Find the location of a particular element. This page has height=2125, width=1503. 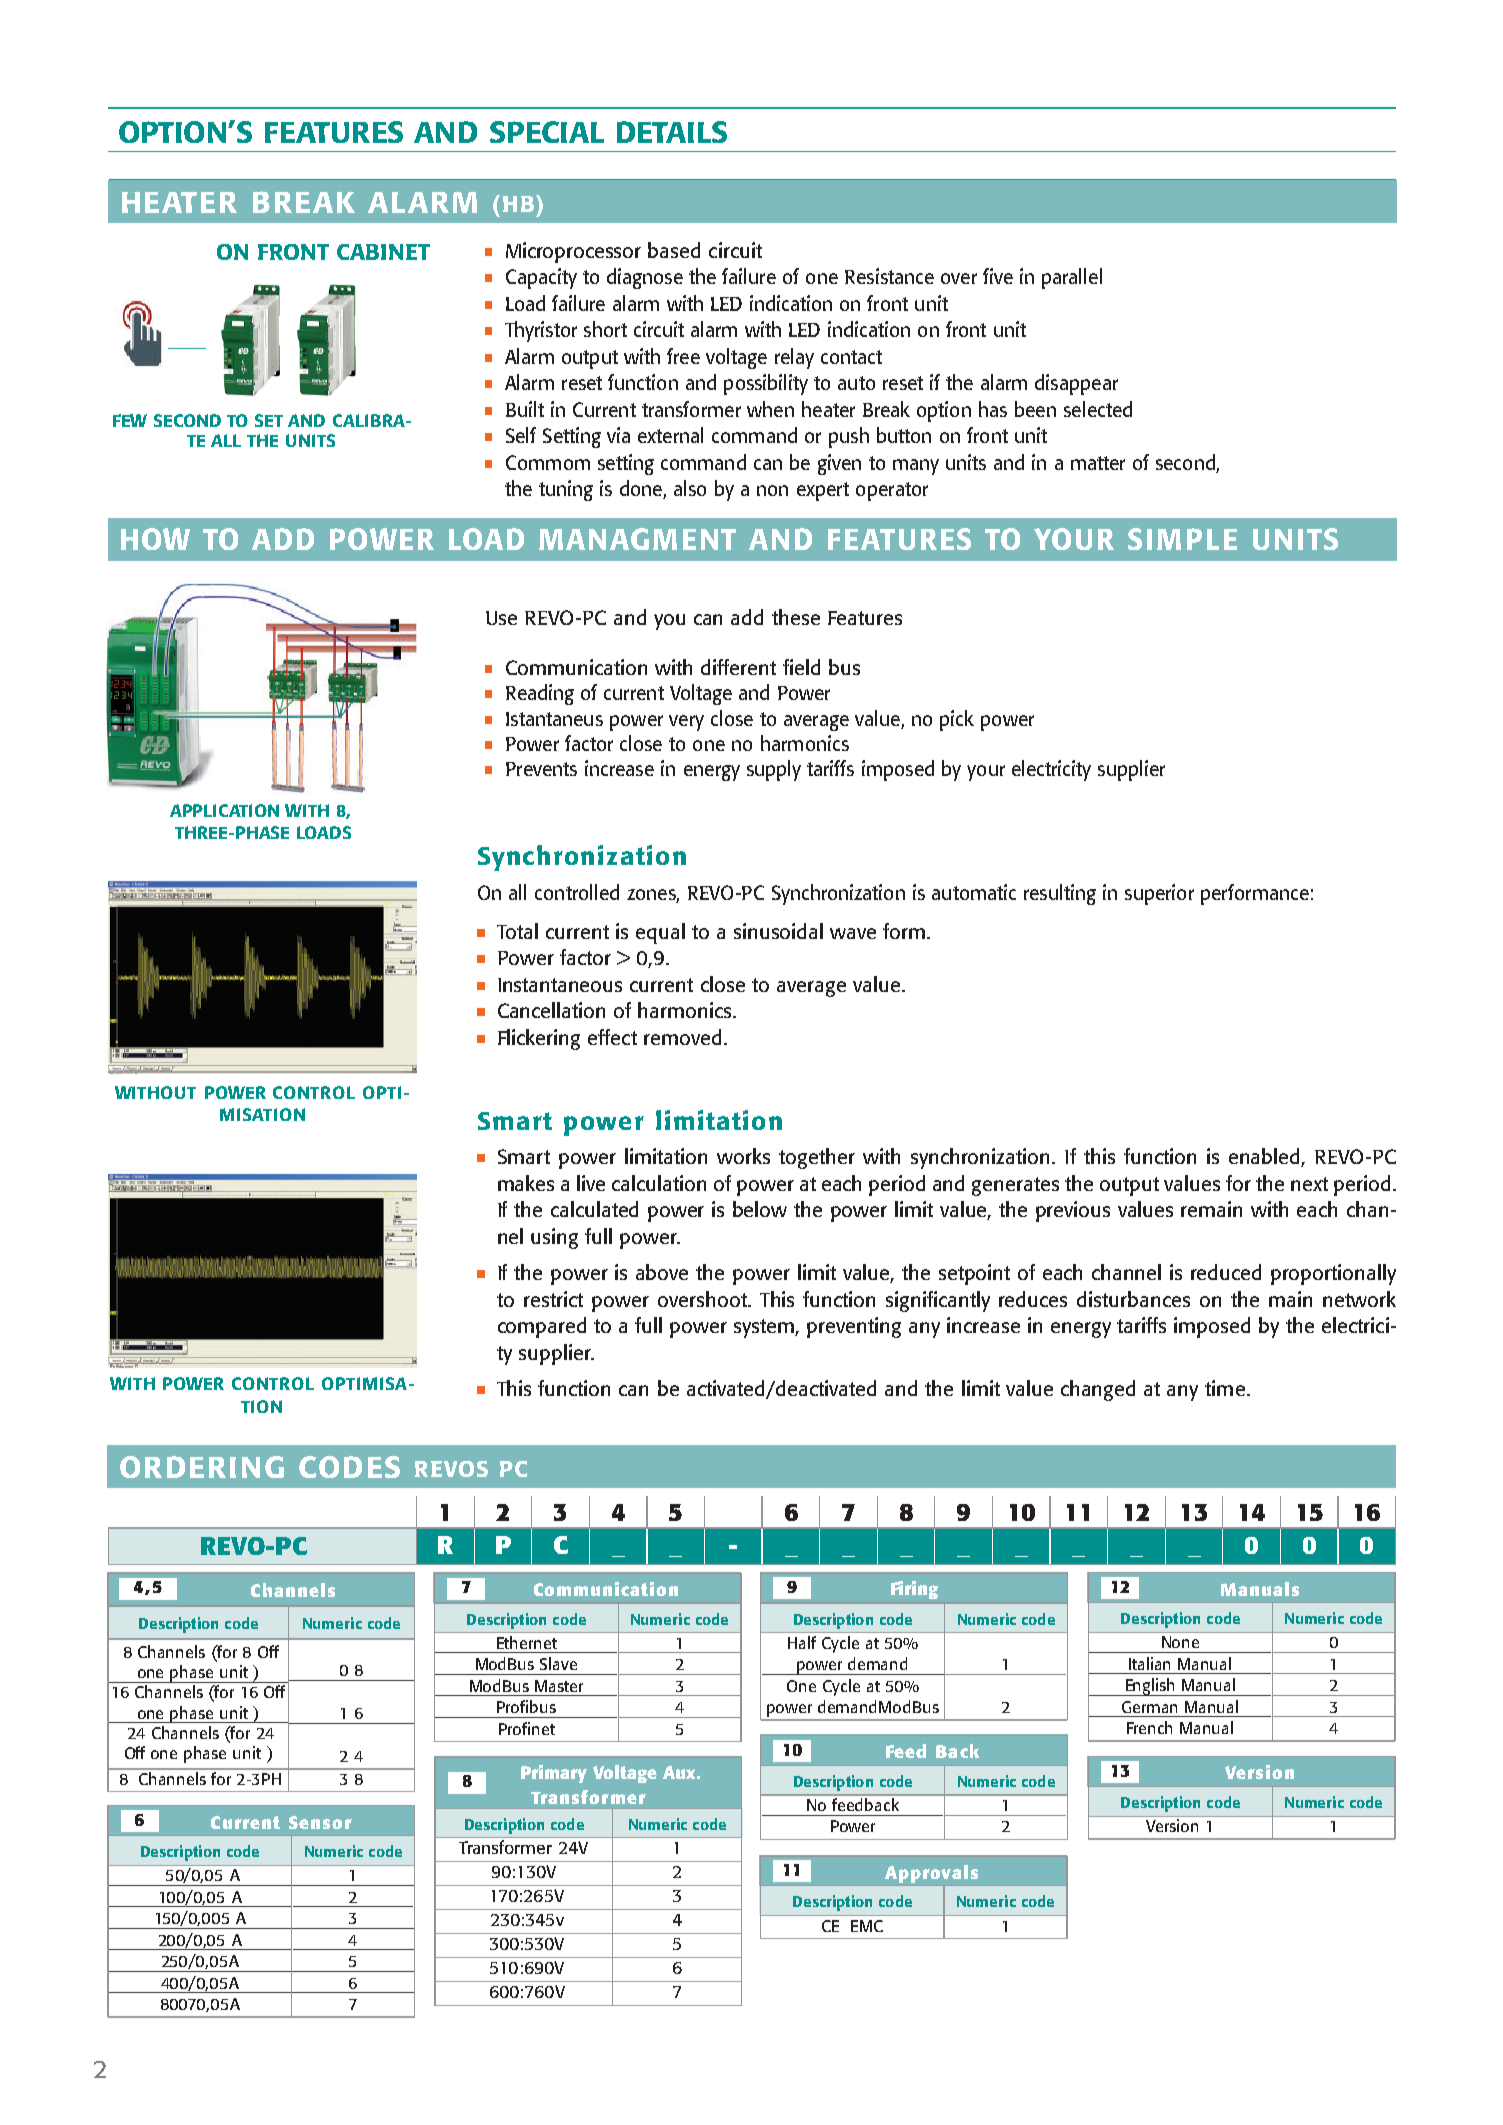

FEW is located at coordinates (130, 420).
